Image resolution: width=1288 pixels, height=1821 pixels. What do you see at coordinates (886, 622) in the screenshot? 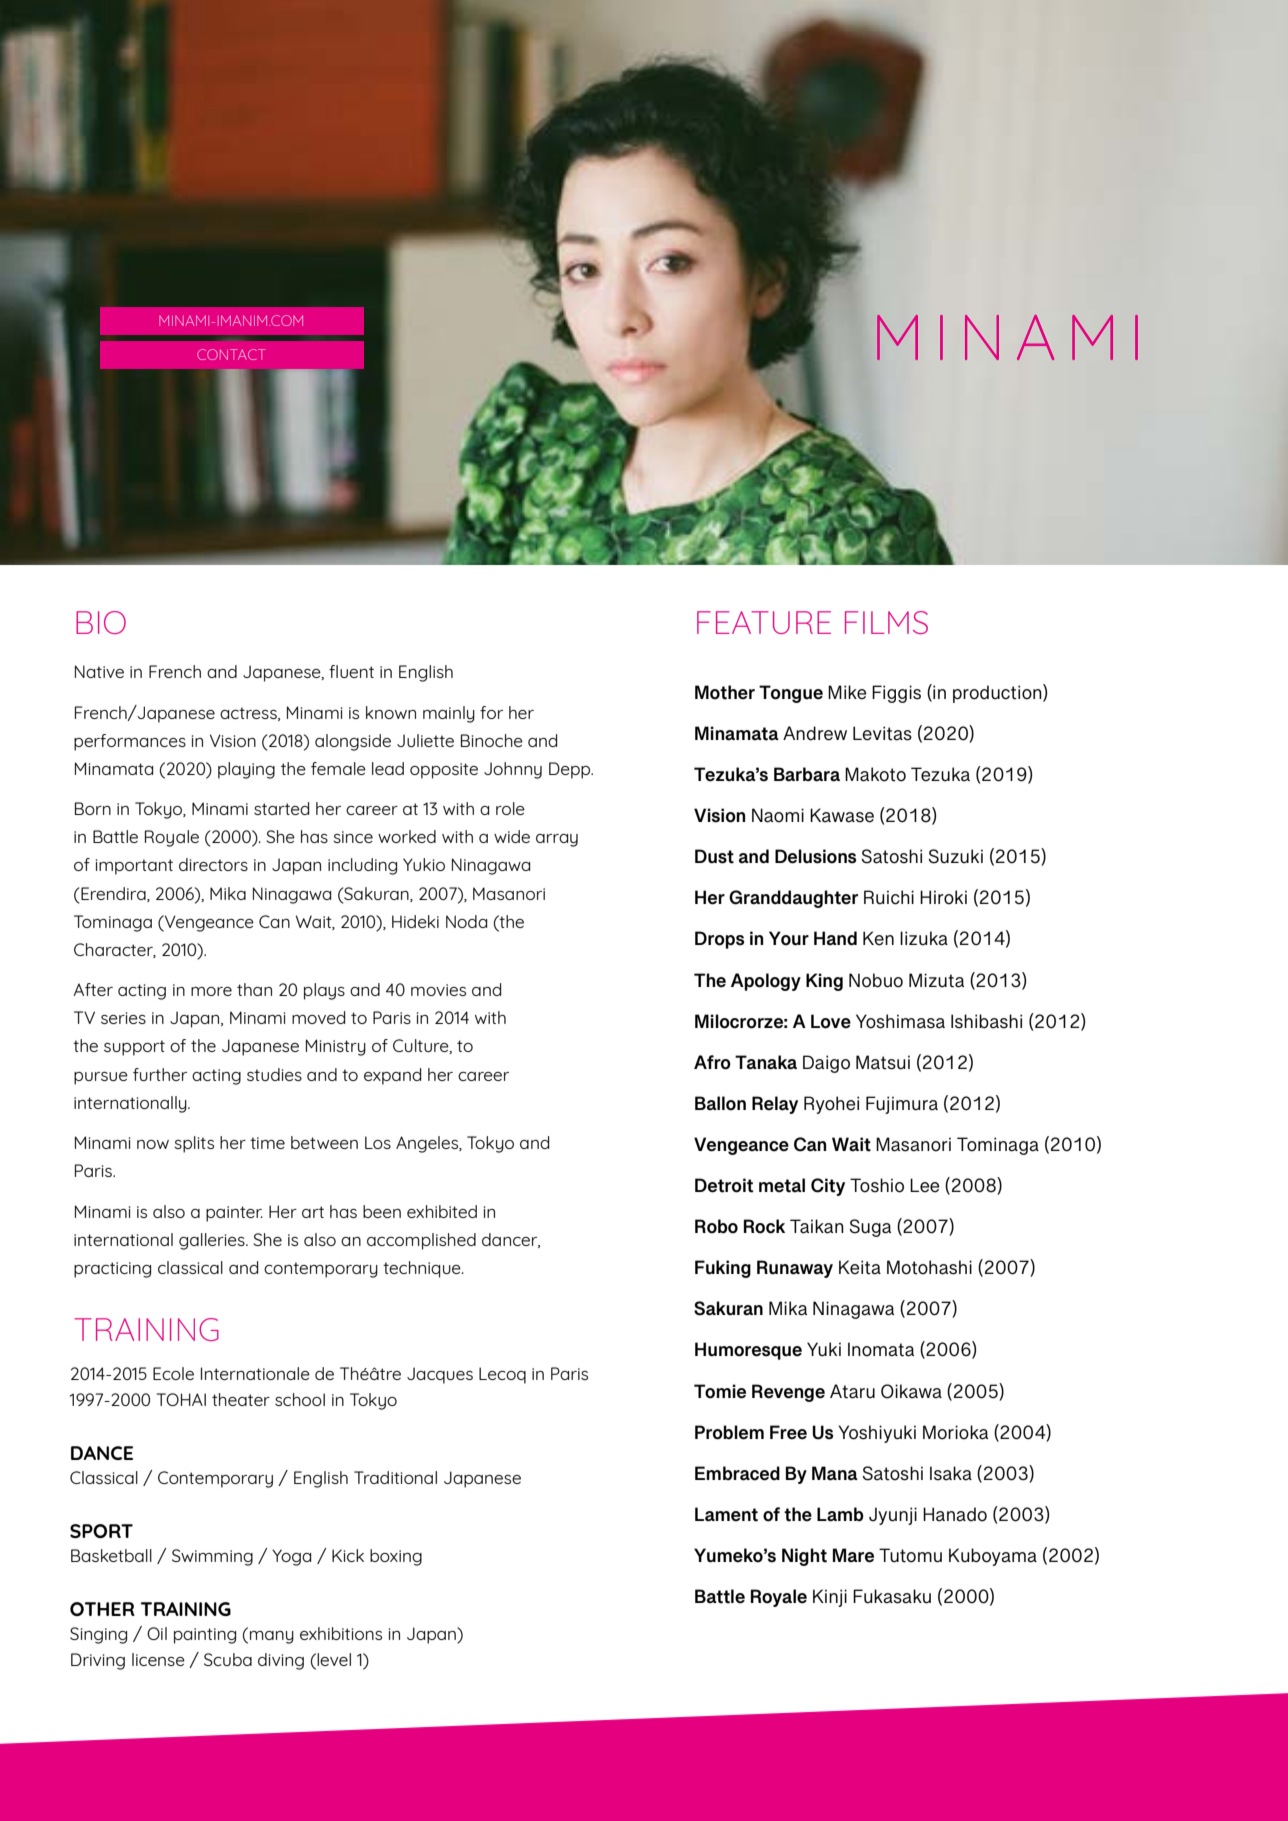
I see `FILMS` at bounding box center [886, 622].
